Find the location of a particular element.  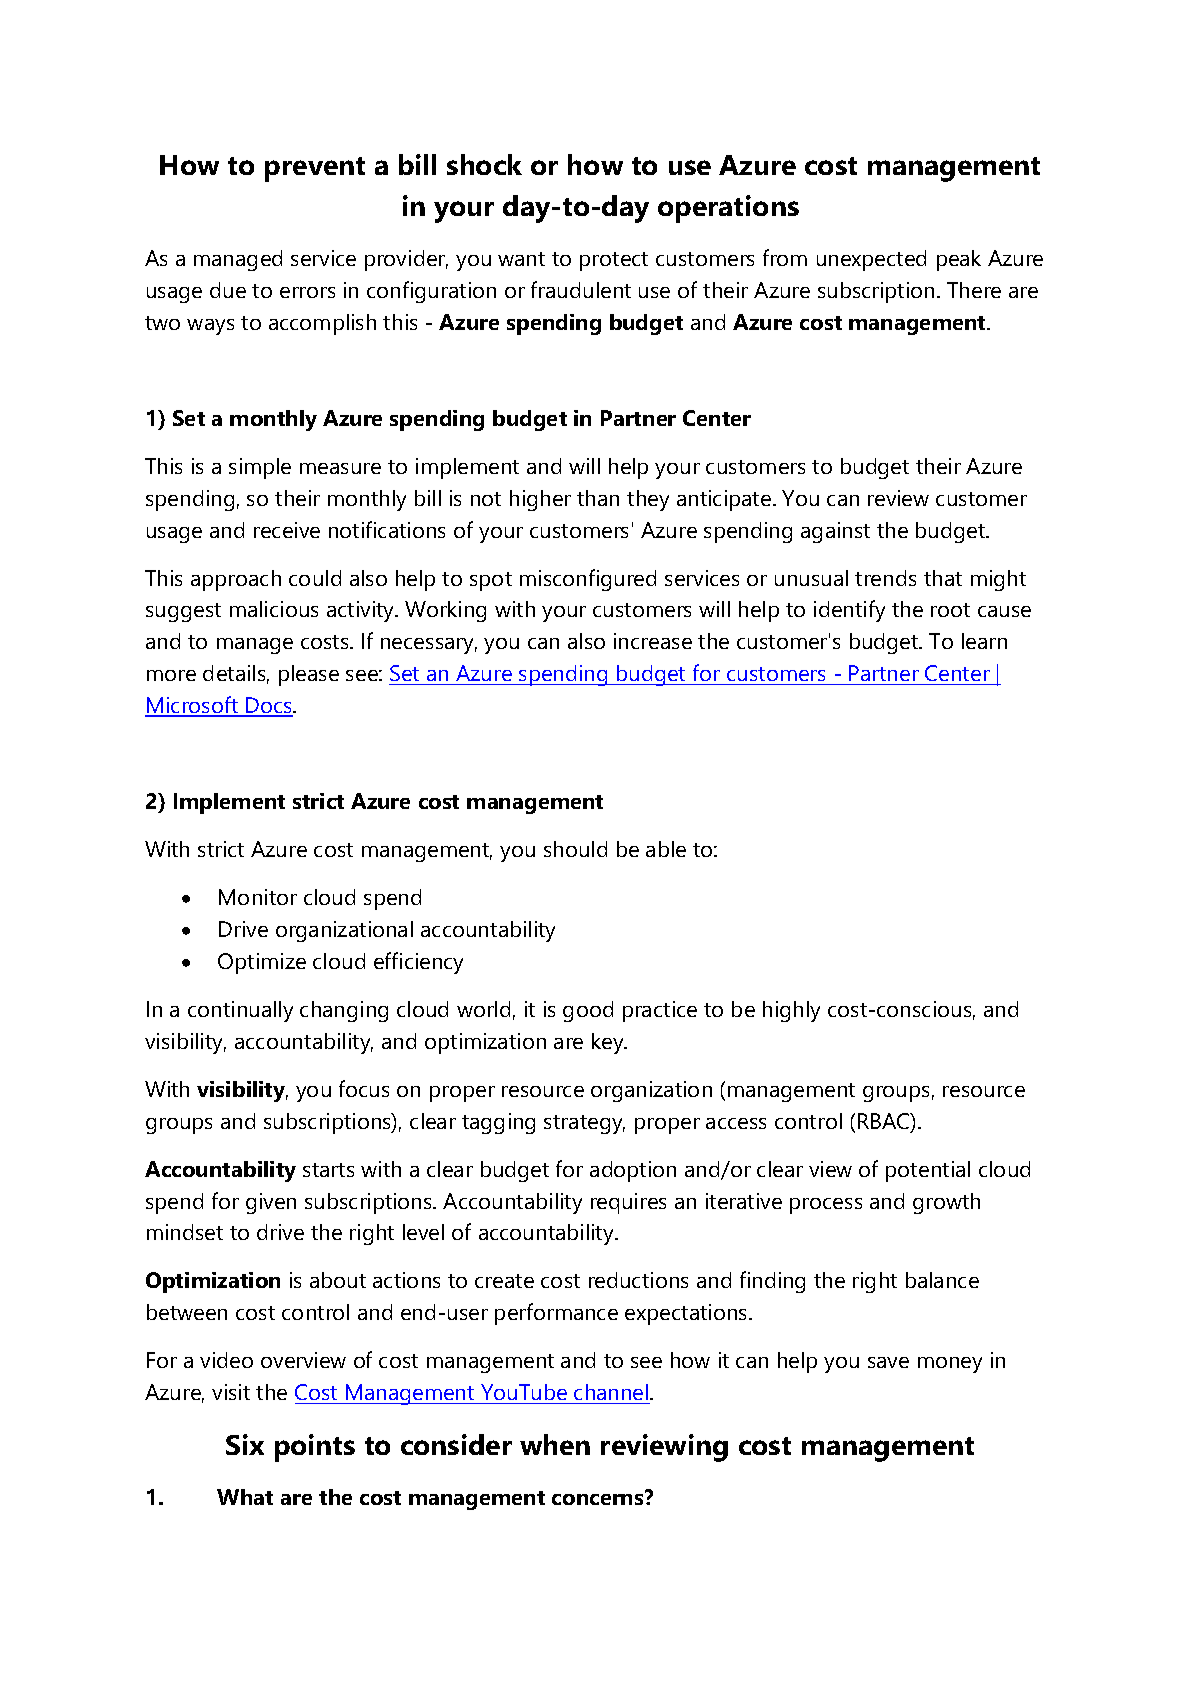

protect is located at coordinates (614, 261).
